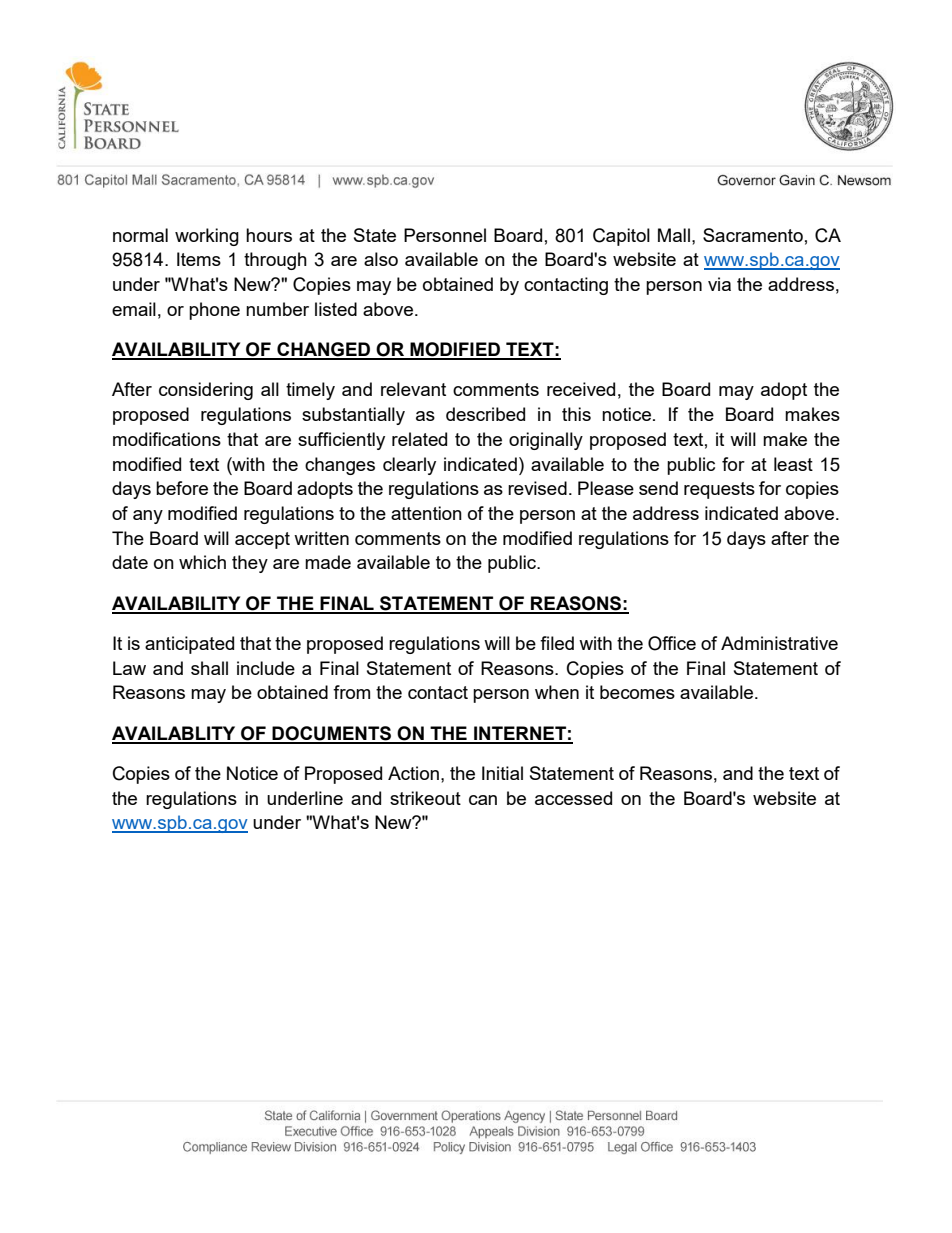 Image resolution: width=952 pixels, height=1233 pixels. Describe the element at coordinates (637, 692) in the image. I see `becomes` at that location.
